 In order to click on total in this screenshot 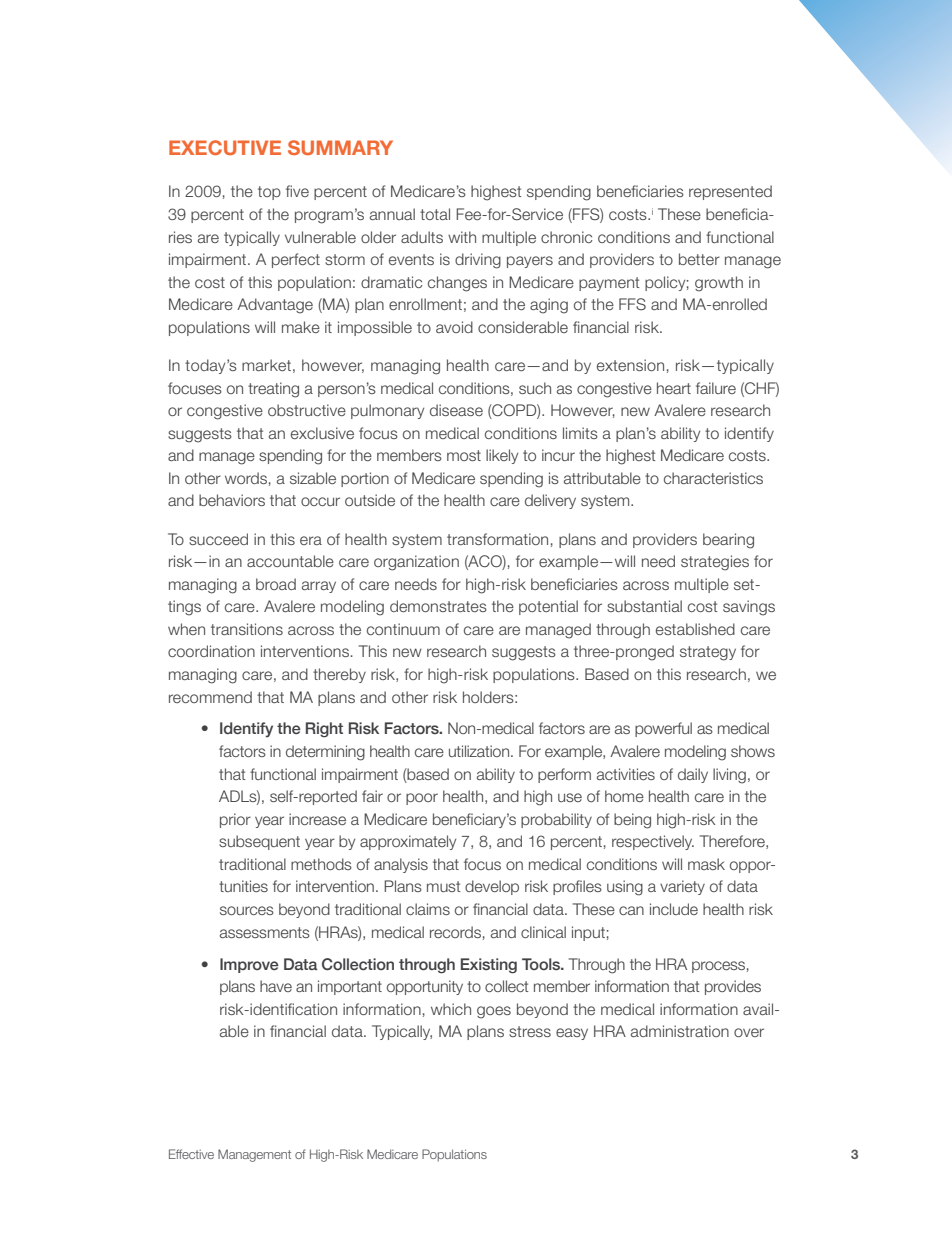, I will do `click(435, 214)`.
